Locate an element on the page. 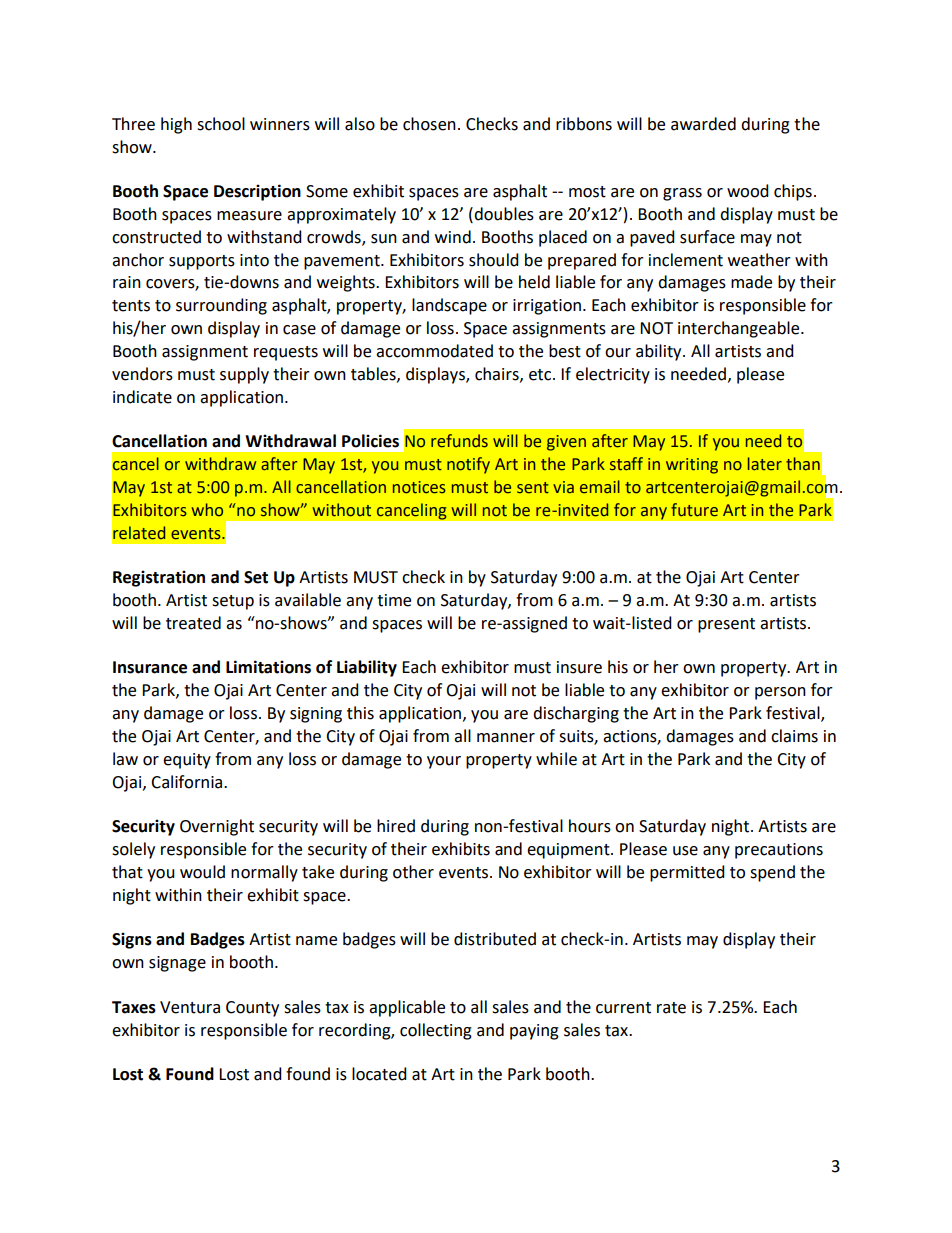  accommodated is located at coordinates (434, 351).
